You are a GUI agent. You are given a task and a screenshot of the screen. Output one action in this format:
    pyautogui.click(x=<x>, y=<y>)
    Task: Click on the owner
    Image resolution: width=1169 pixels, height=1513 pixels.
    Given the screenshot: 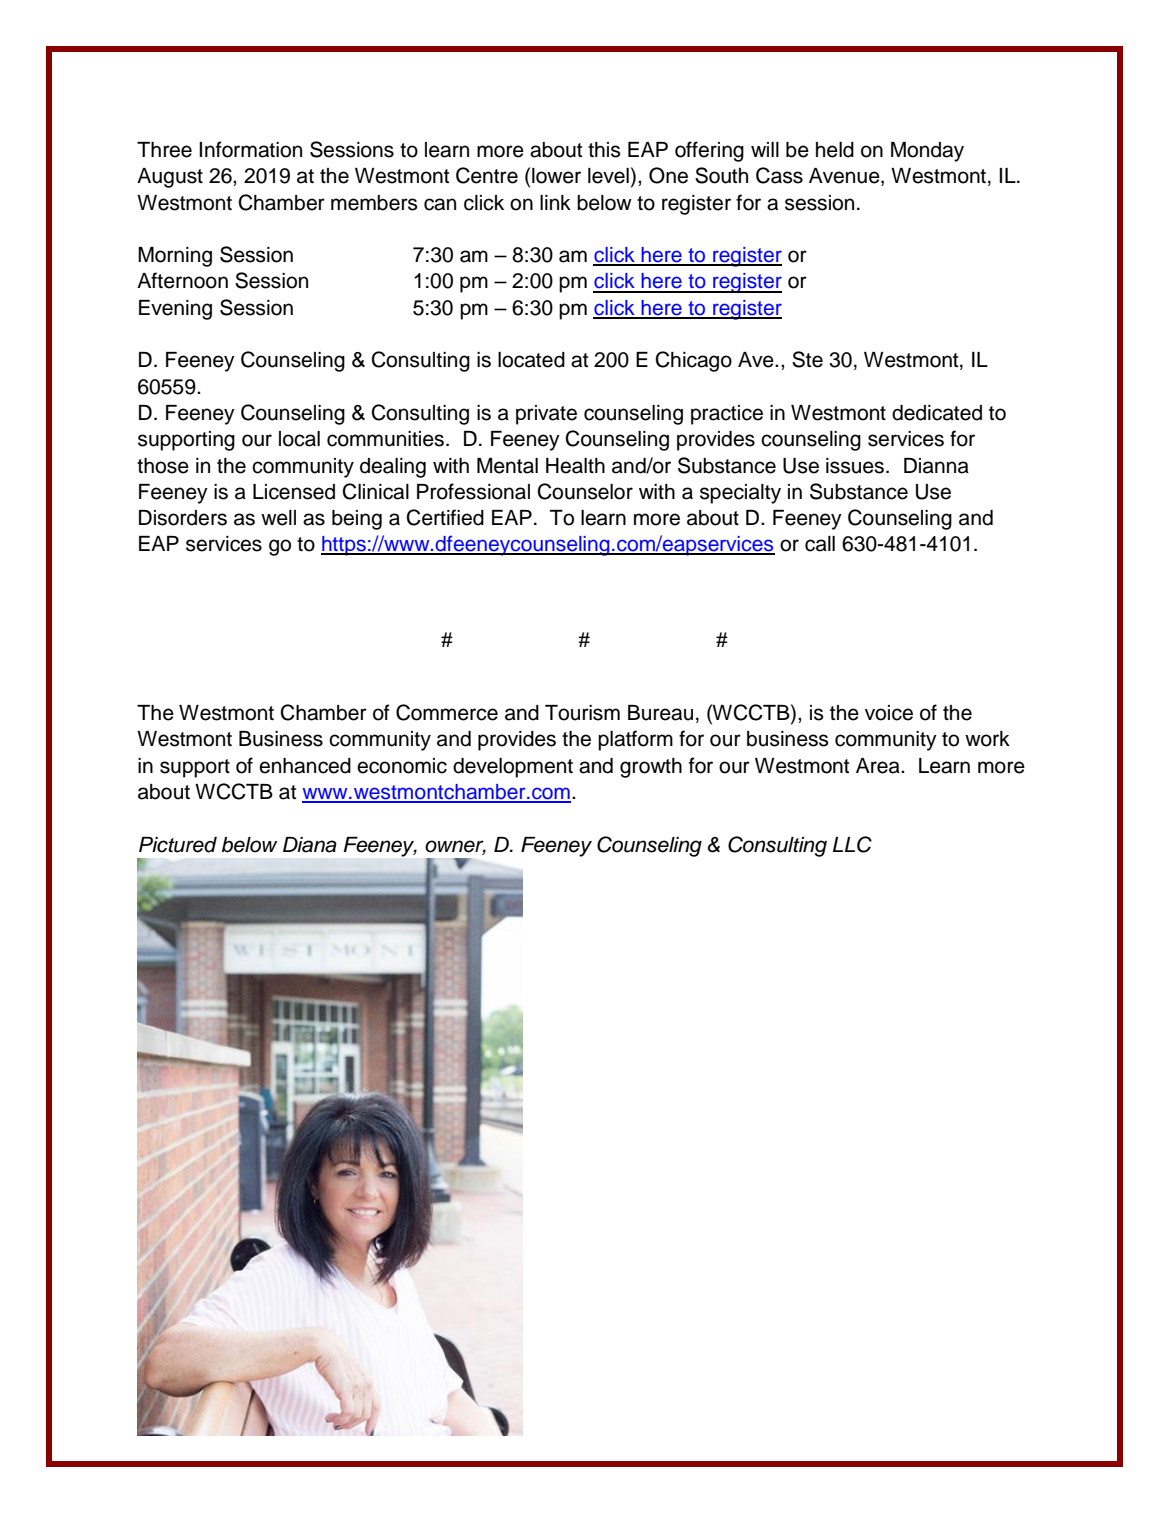 What is the action you would take?
    pyautogui.click(x=455, y=847)
